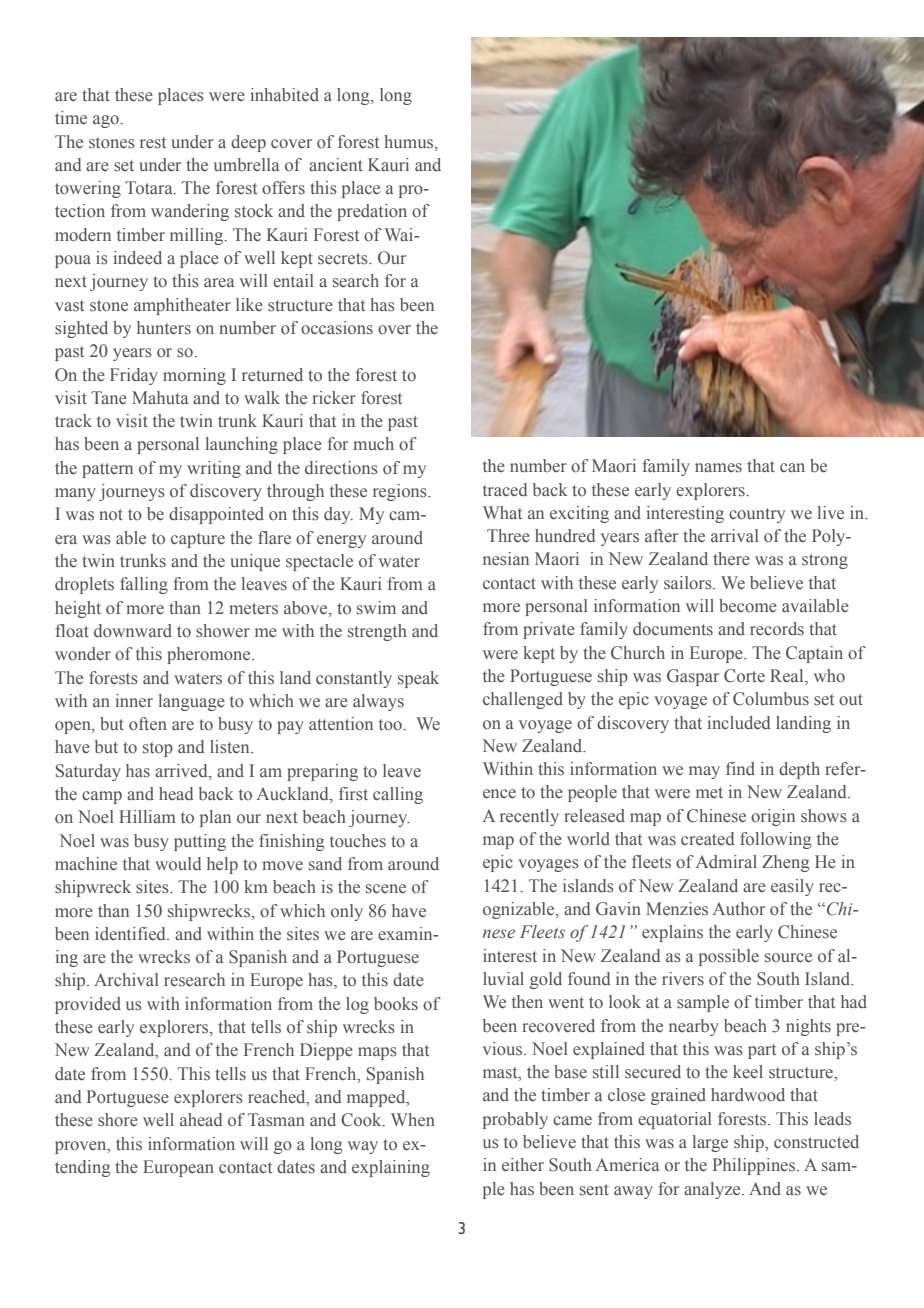 This document has width=924, height=1308. Describe the element at coordinates (178, 864) in the document. I see `would` at that location.
